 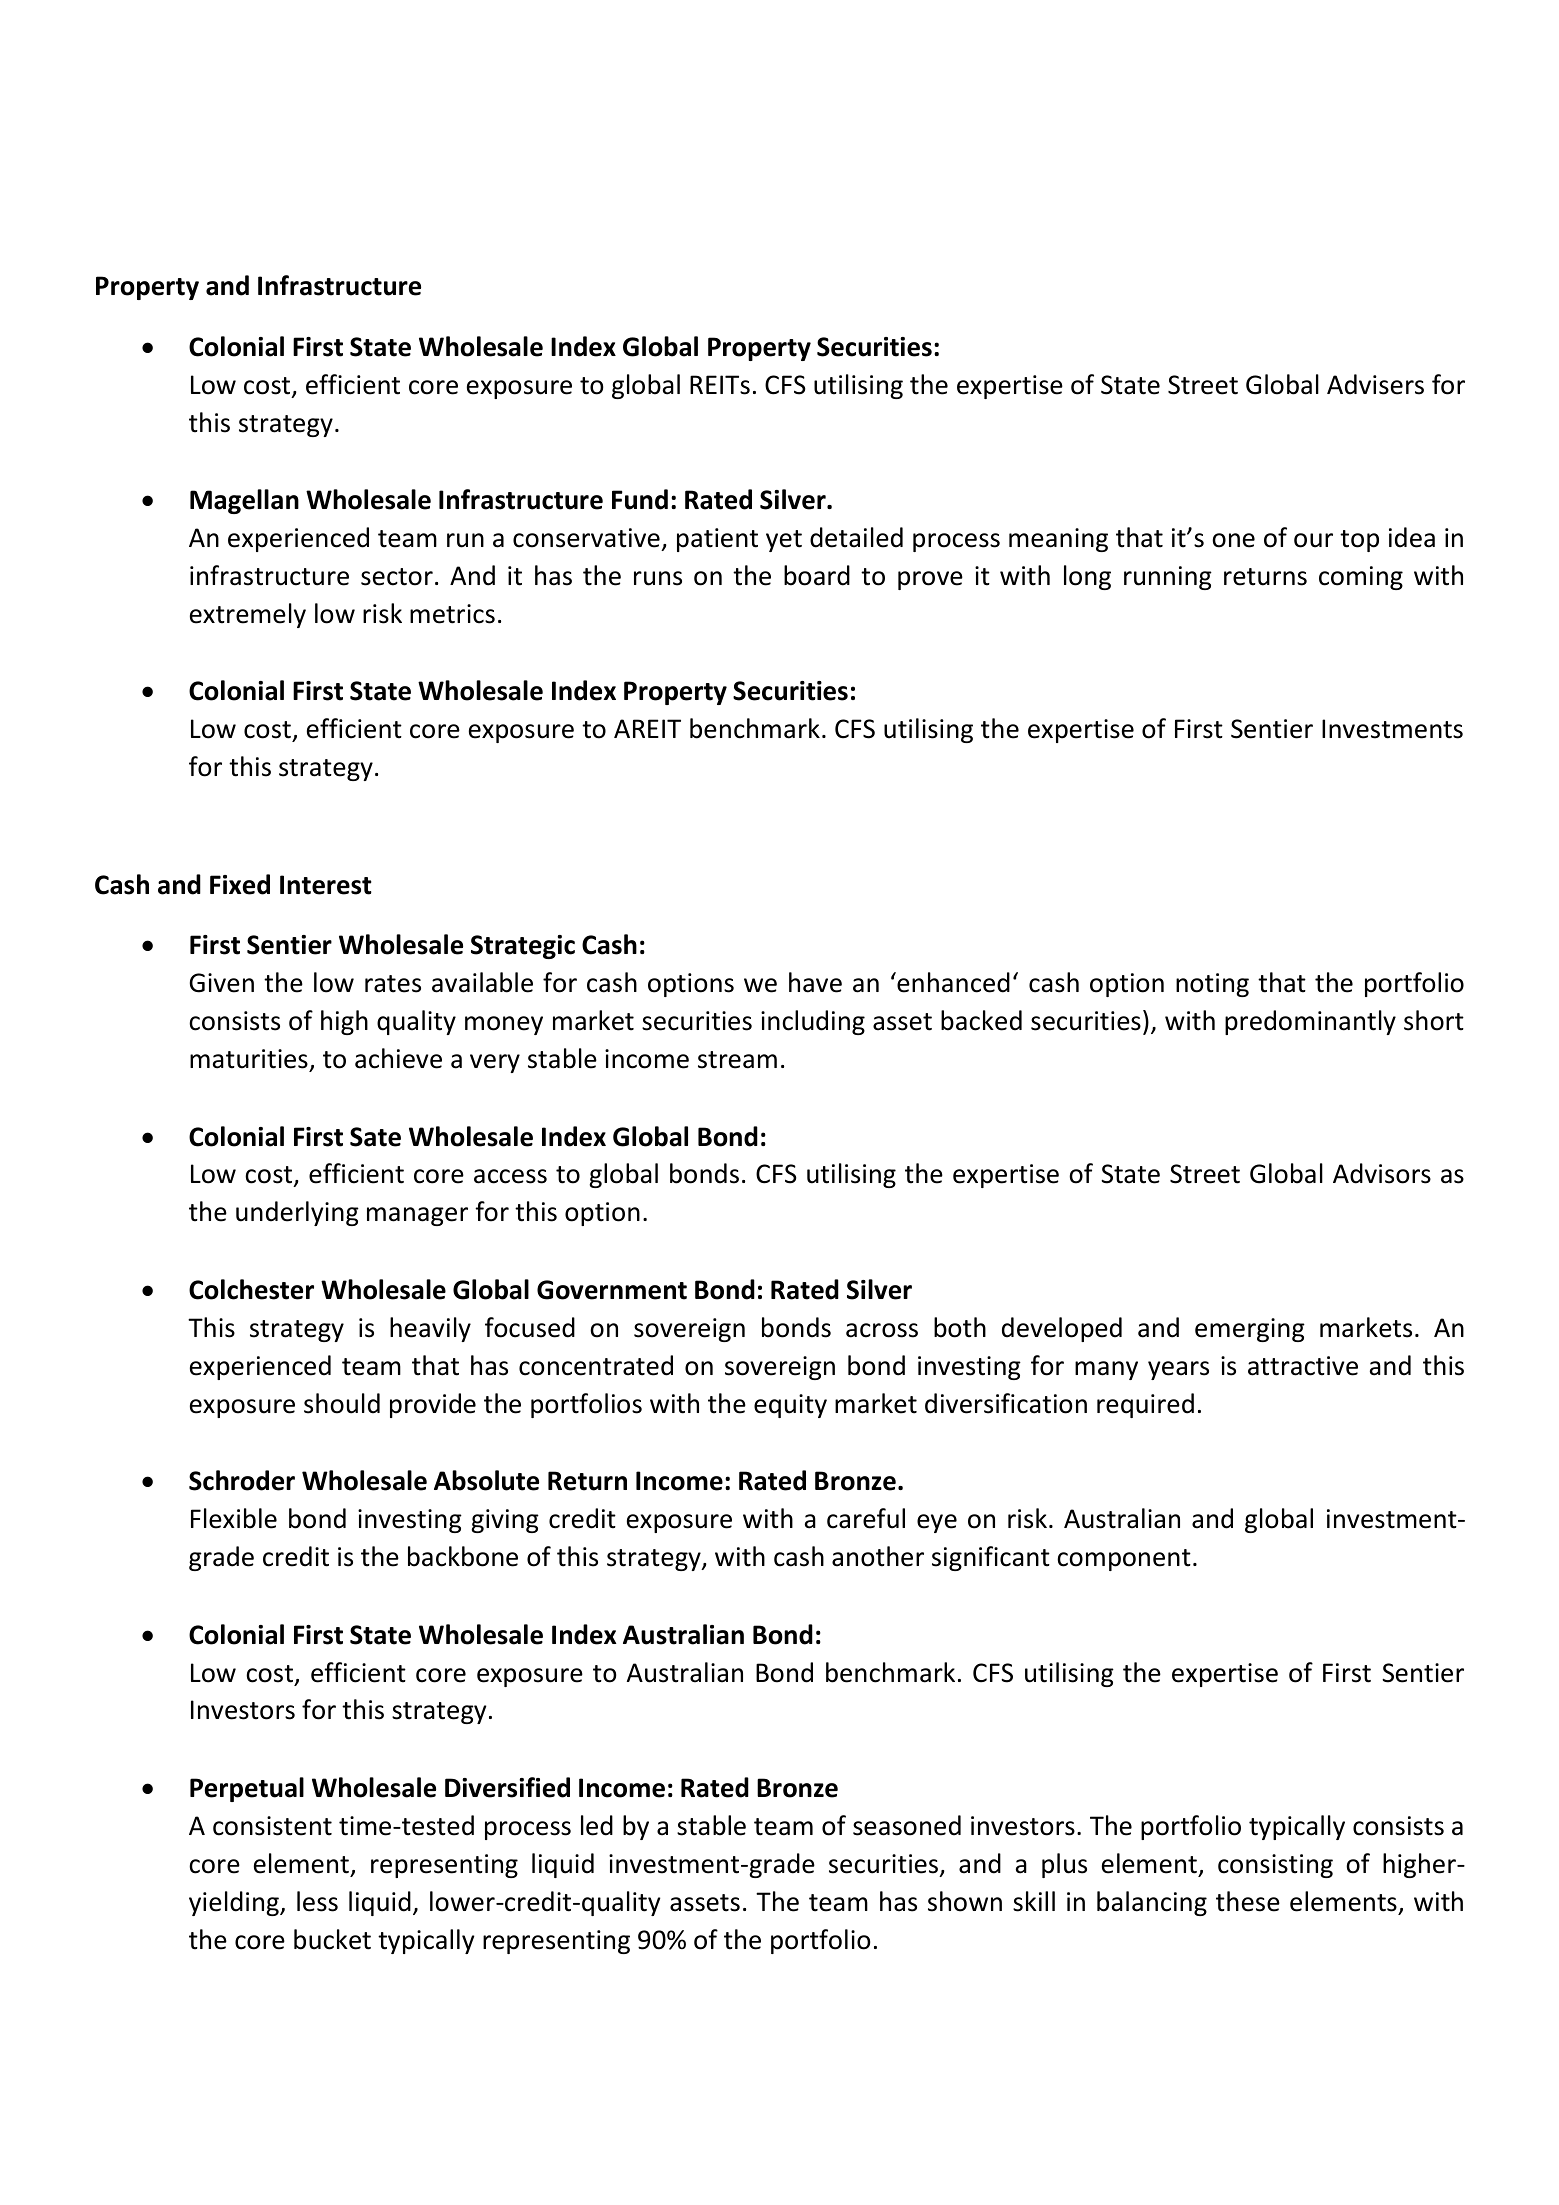 I want to click on attractive, so click(x=1303, y=1366).
